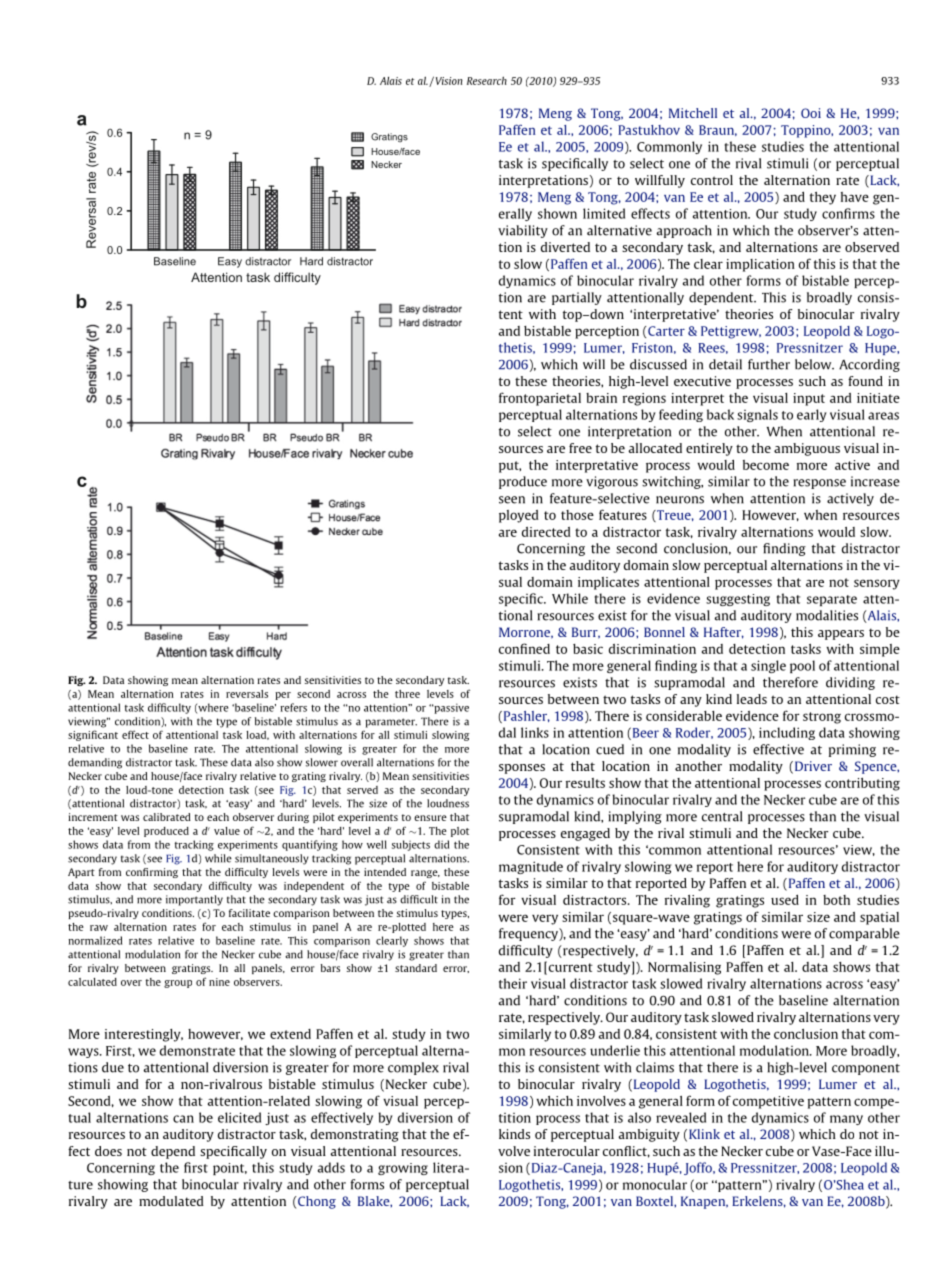  Describe the element at coordinates (523, 231) in the screenshot. I see `viability` at that location.
